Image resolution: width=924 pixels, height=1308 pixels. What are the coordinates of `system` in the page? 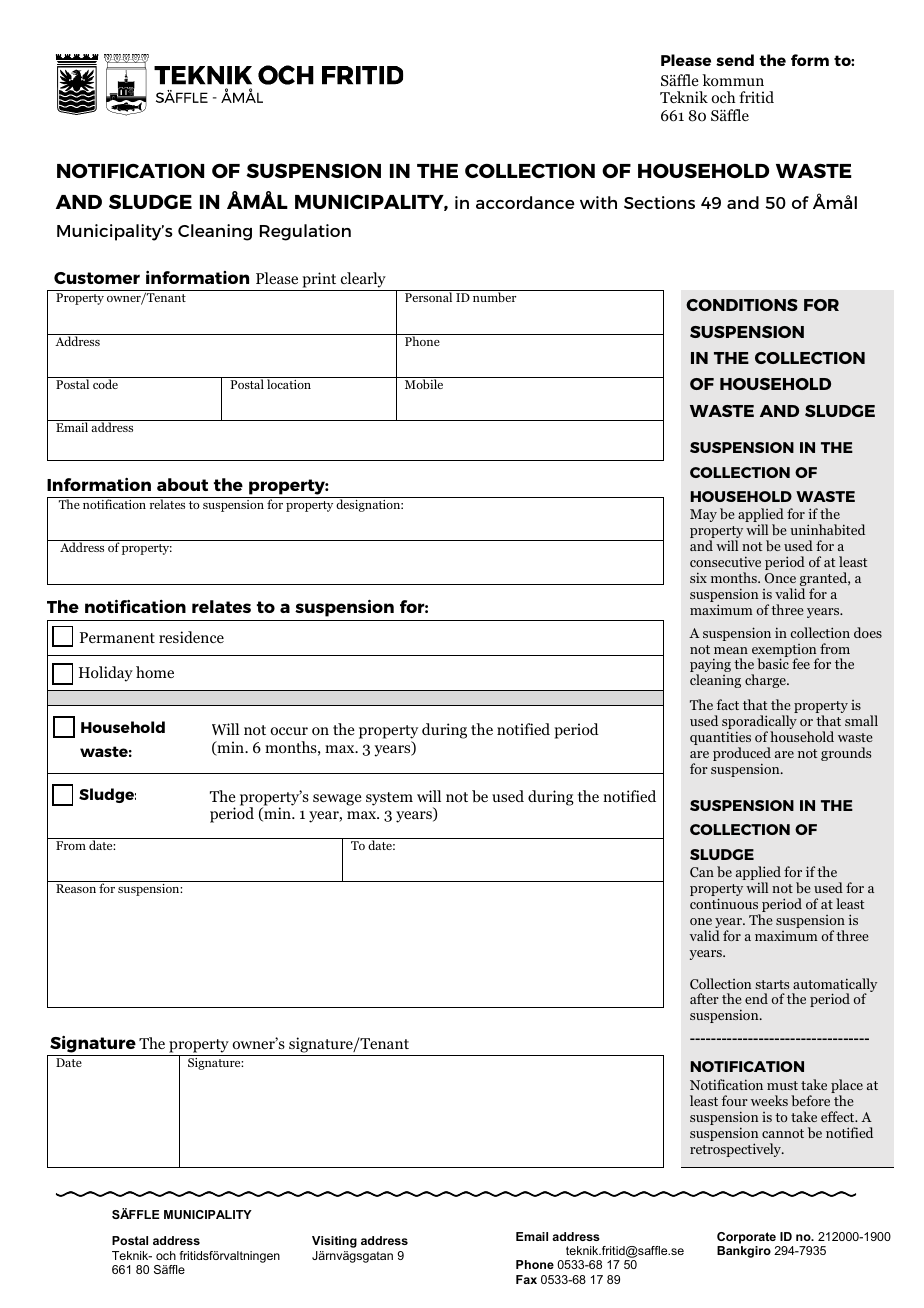 It's located at (389, 799).
